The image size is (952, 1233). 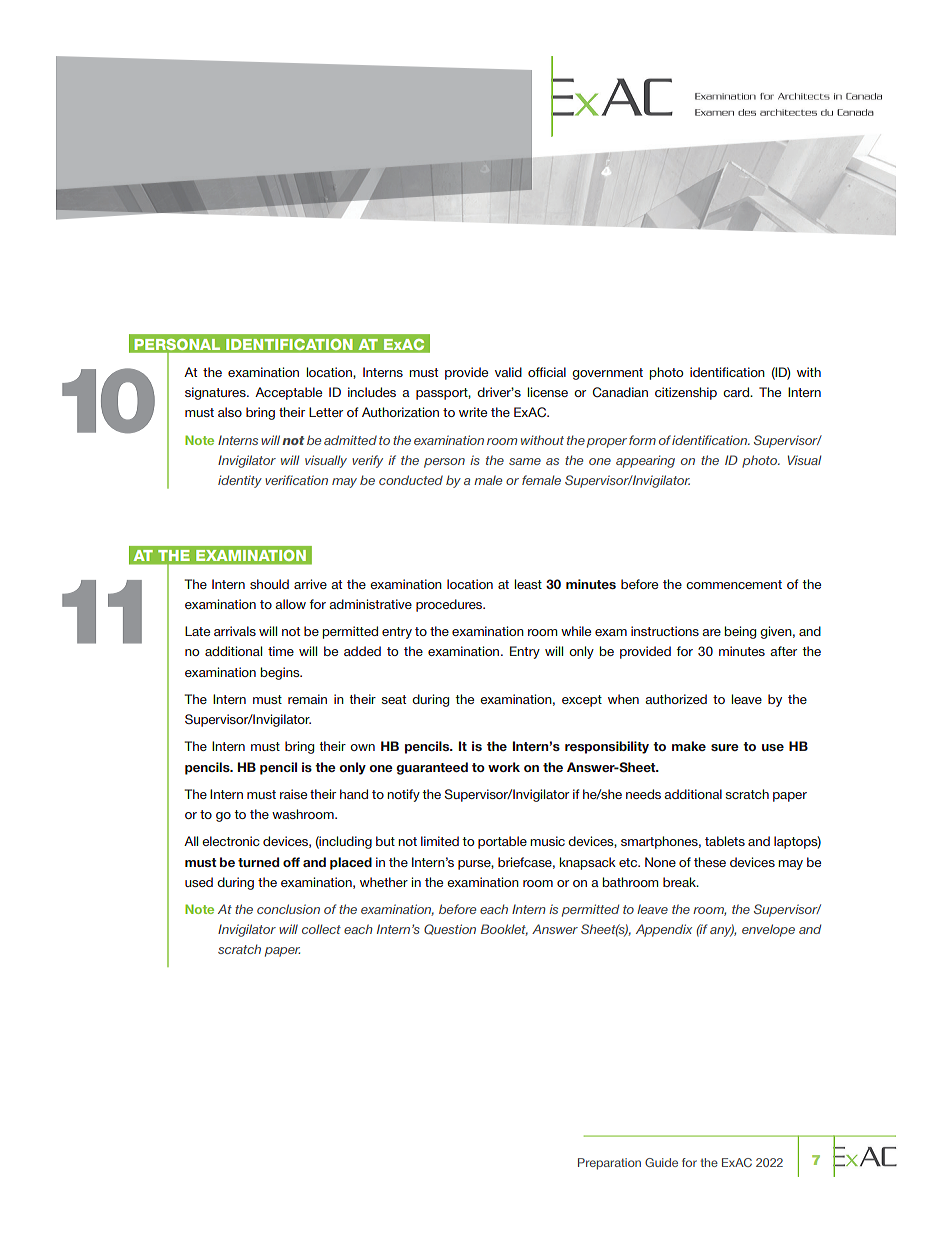 What do you see at coordinates (288, 393) in the page?
I see `Acceptable` at bounding box center [288, 393].
